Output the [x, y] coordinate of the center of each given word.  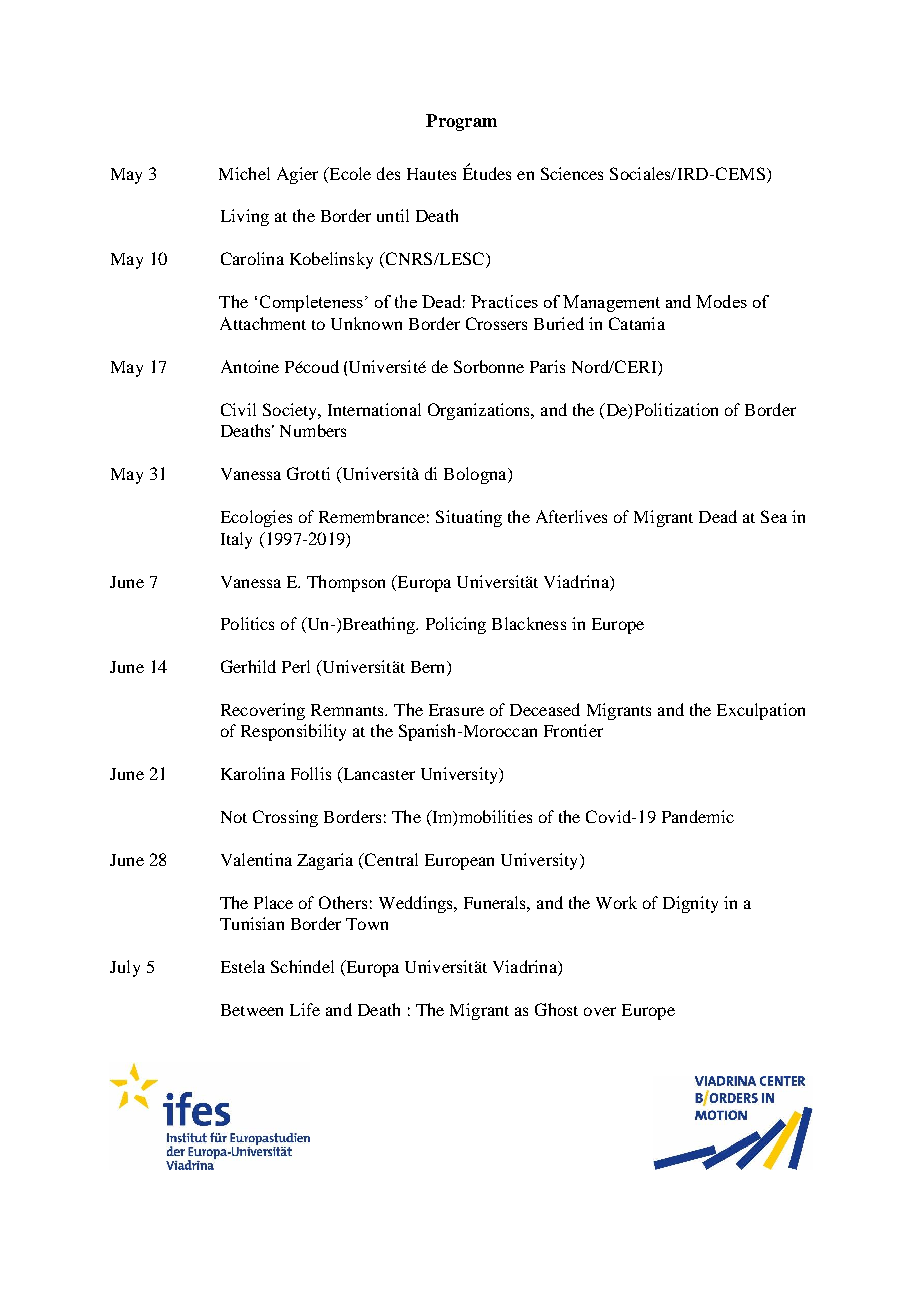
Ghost [556, 1009]
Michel [244, 173]
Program [461, 122]
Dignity [690, 904]
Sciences [572, 173]
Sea [774, 516]
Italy [236, 540]
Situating [469, 518]
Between [252, 1010]
